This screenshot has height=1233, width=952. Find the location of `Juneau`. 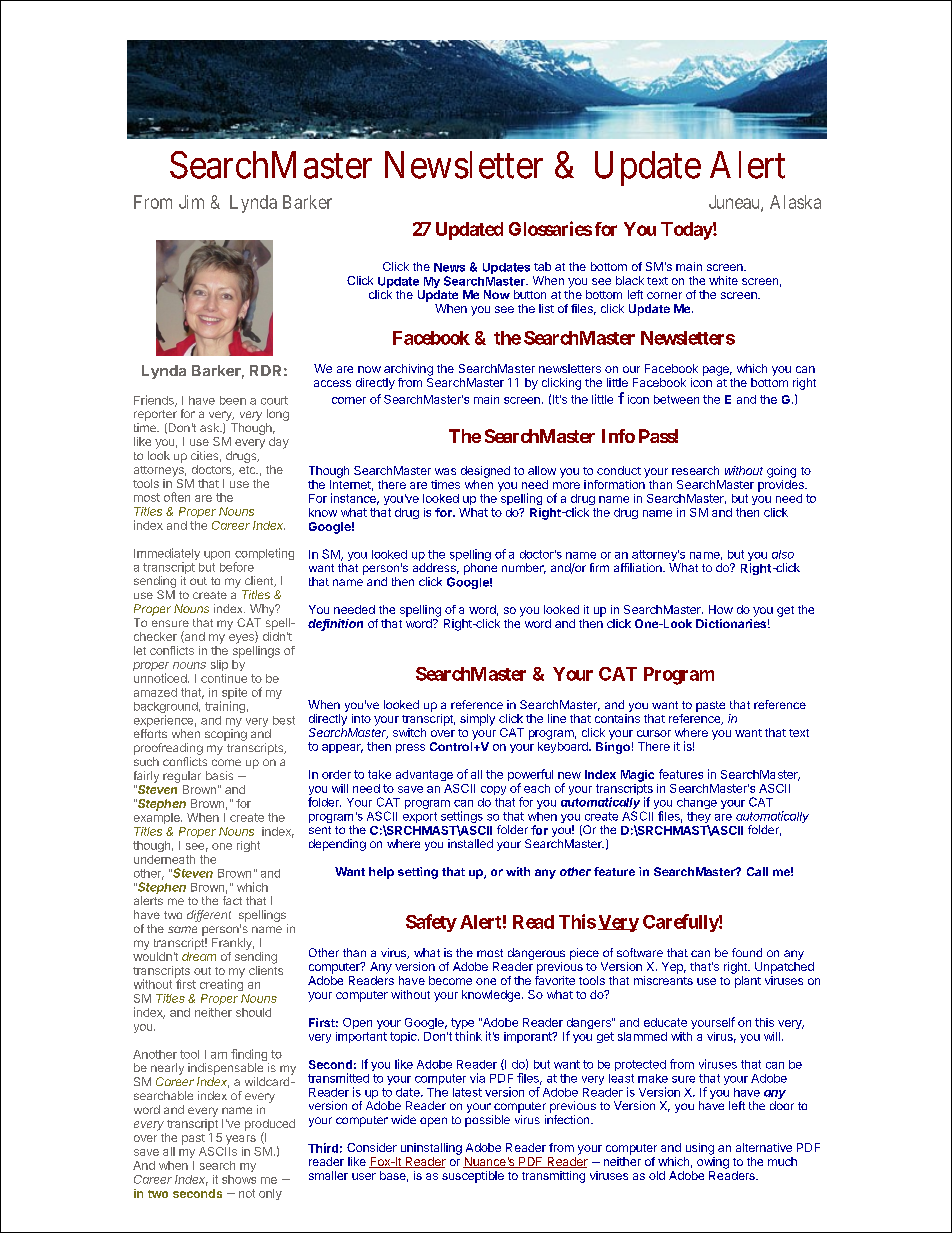

Juneau is located at coordinates (735, 203).
